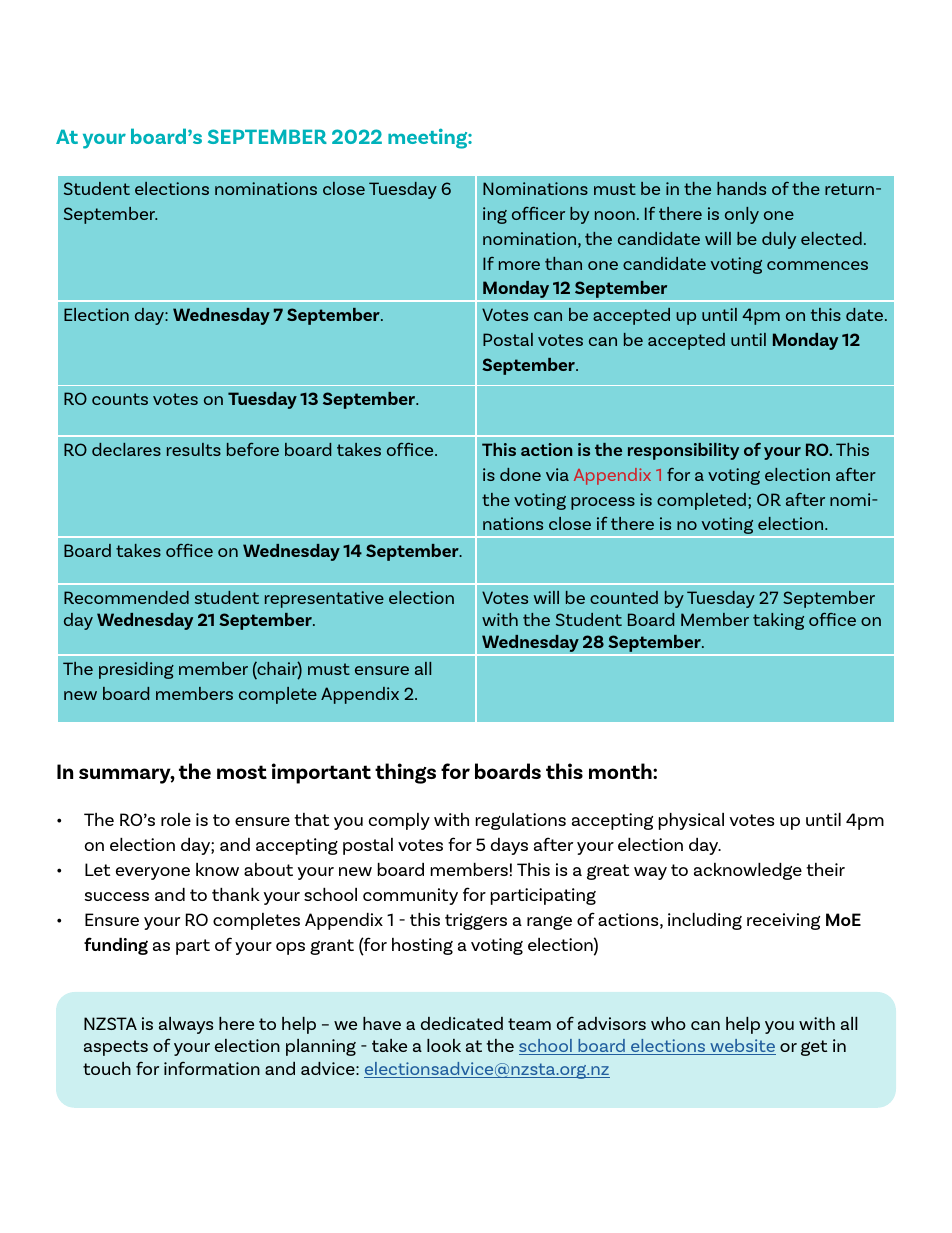 This screenshot has height=1233, width=952. I want to click on Recommended, so click(126, 597).
